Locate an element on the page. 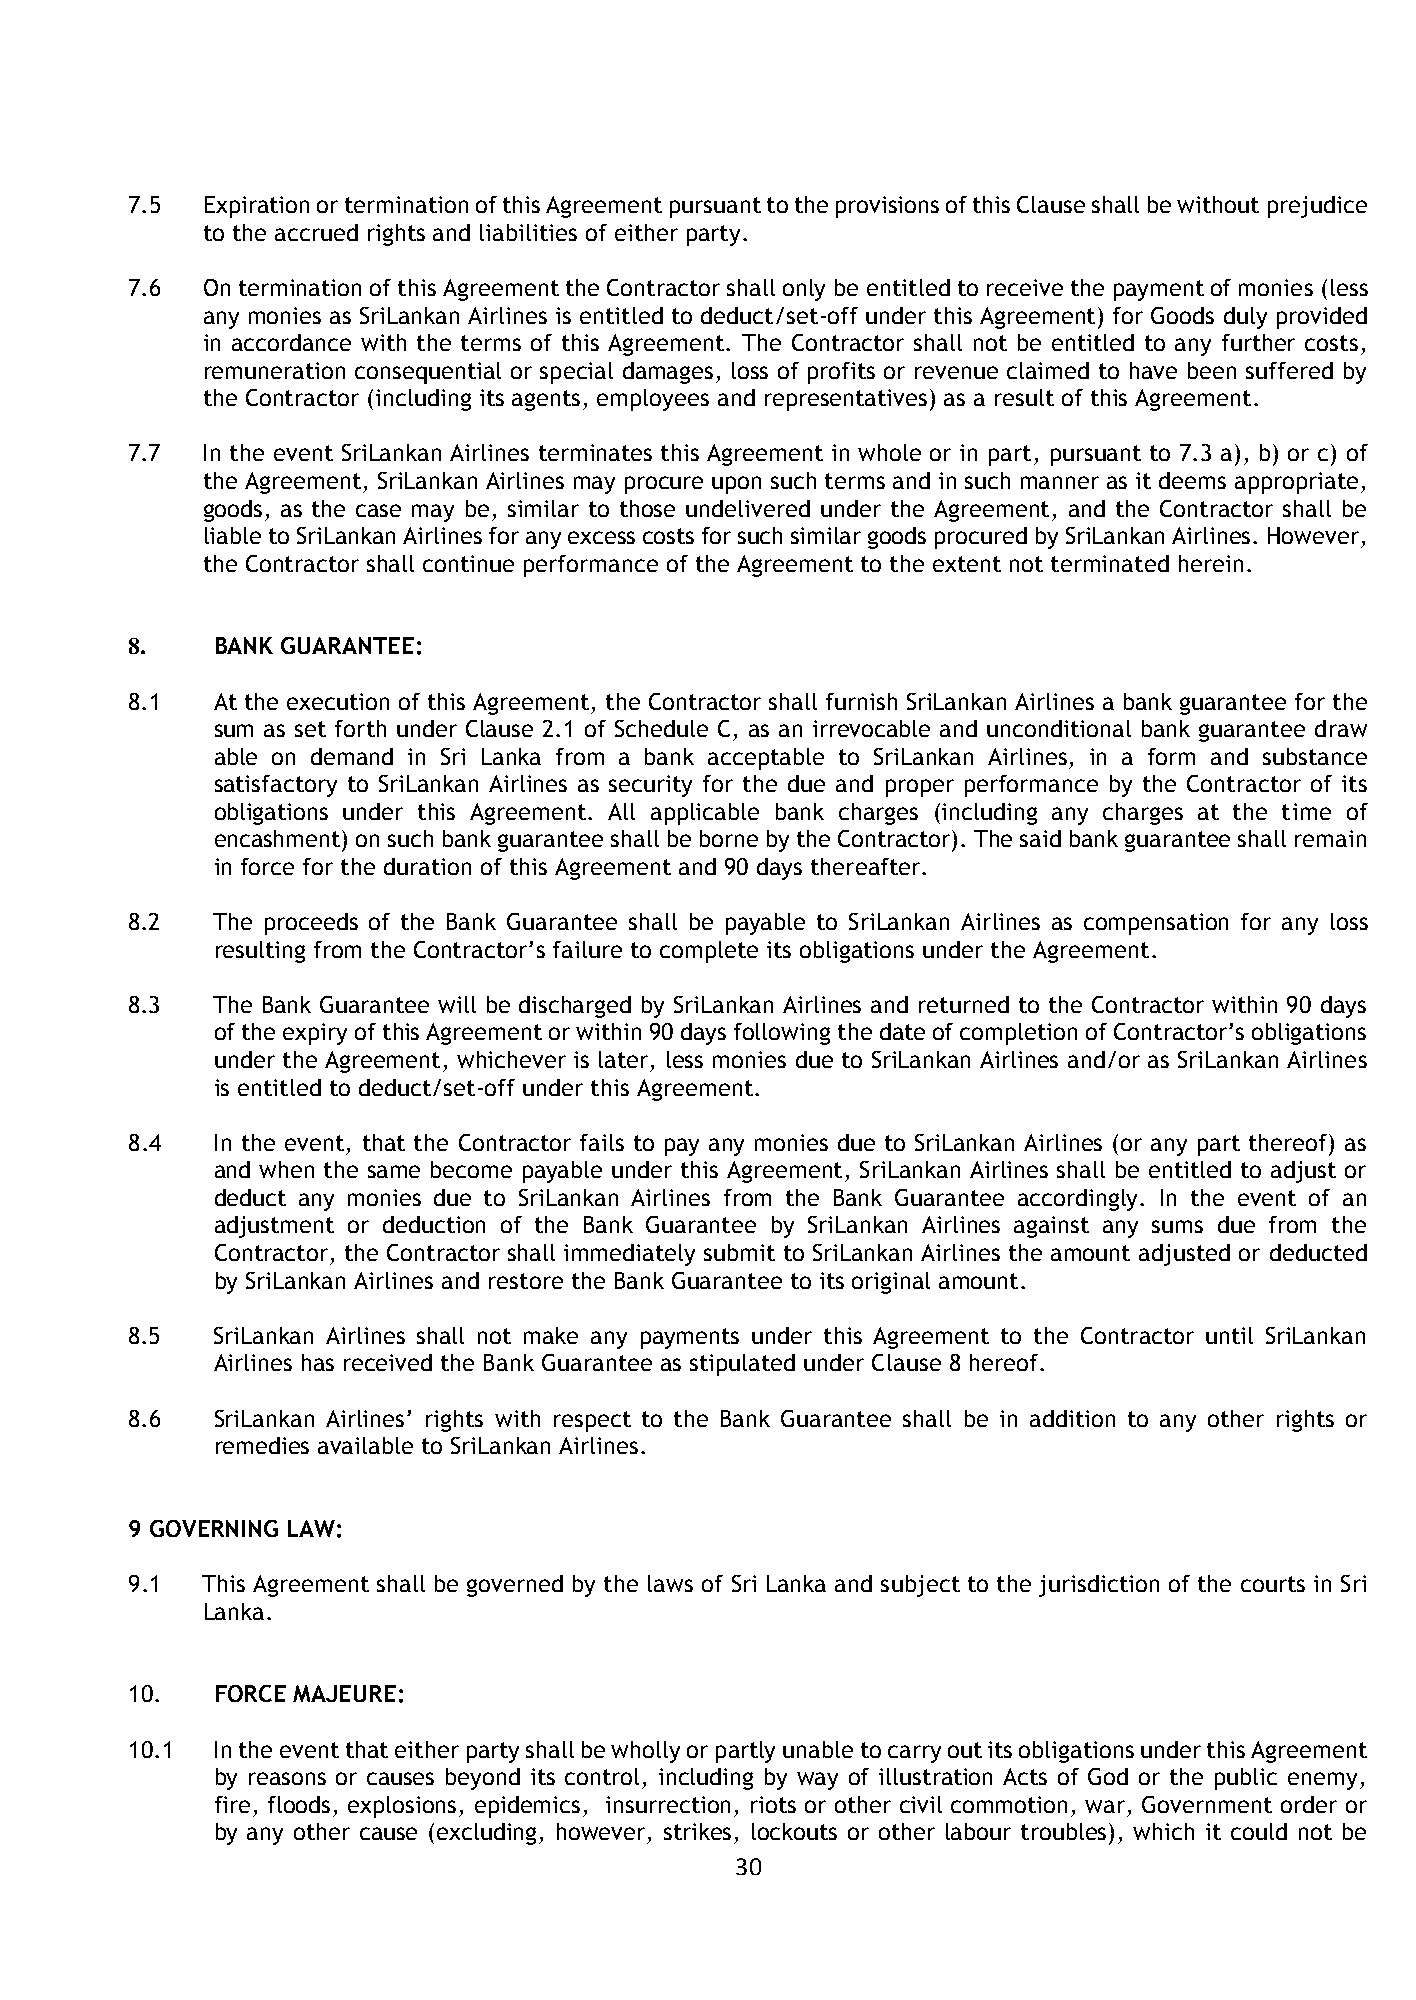 The height and width of the document is (2000, 1416). stipulated is located at coordinates (742, 1365).
